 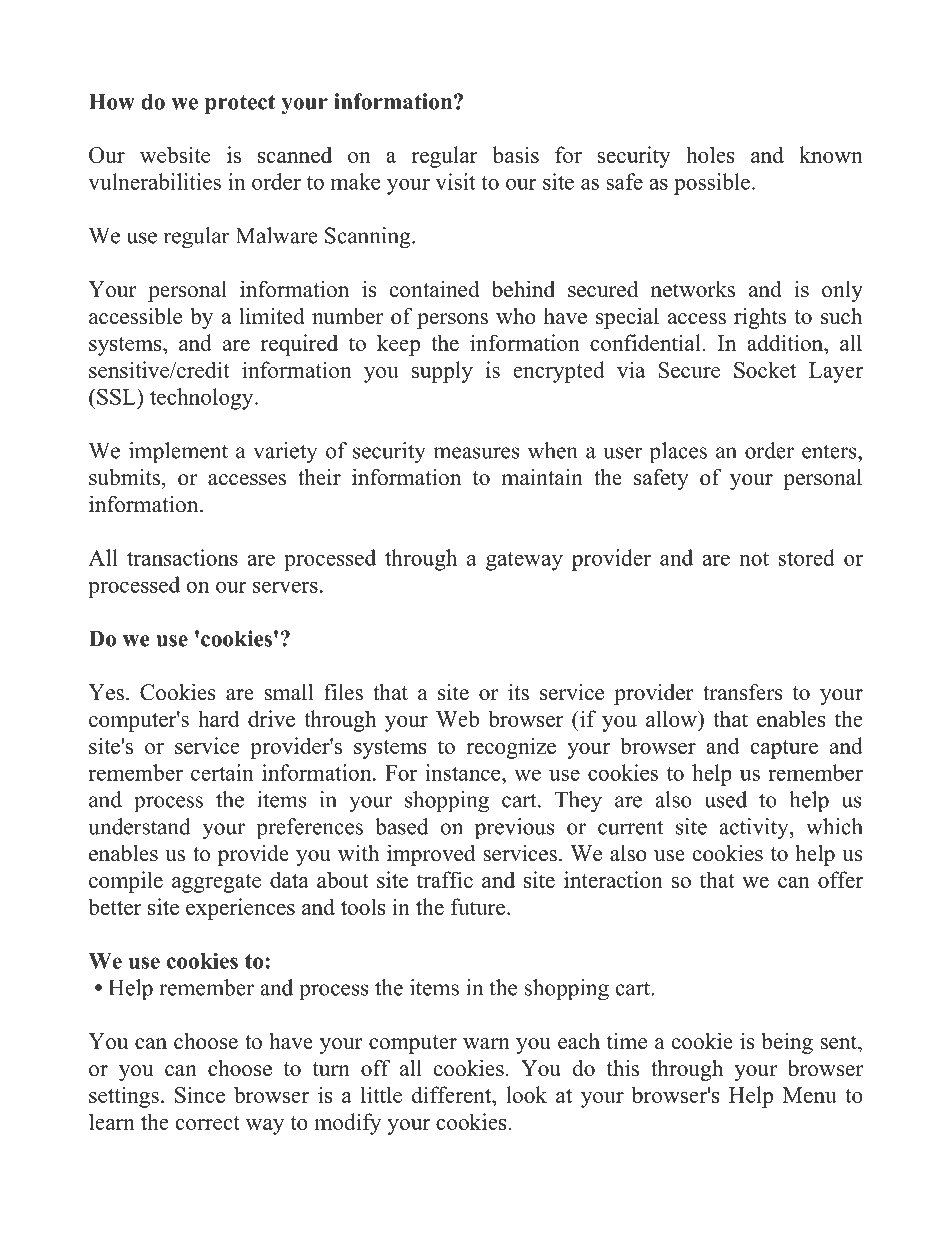 What do you see at coordinates (810, 1095) in the screenshot?
I see `Menu` at bounding box center [810, 1095].
